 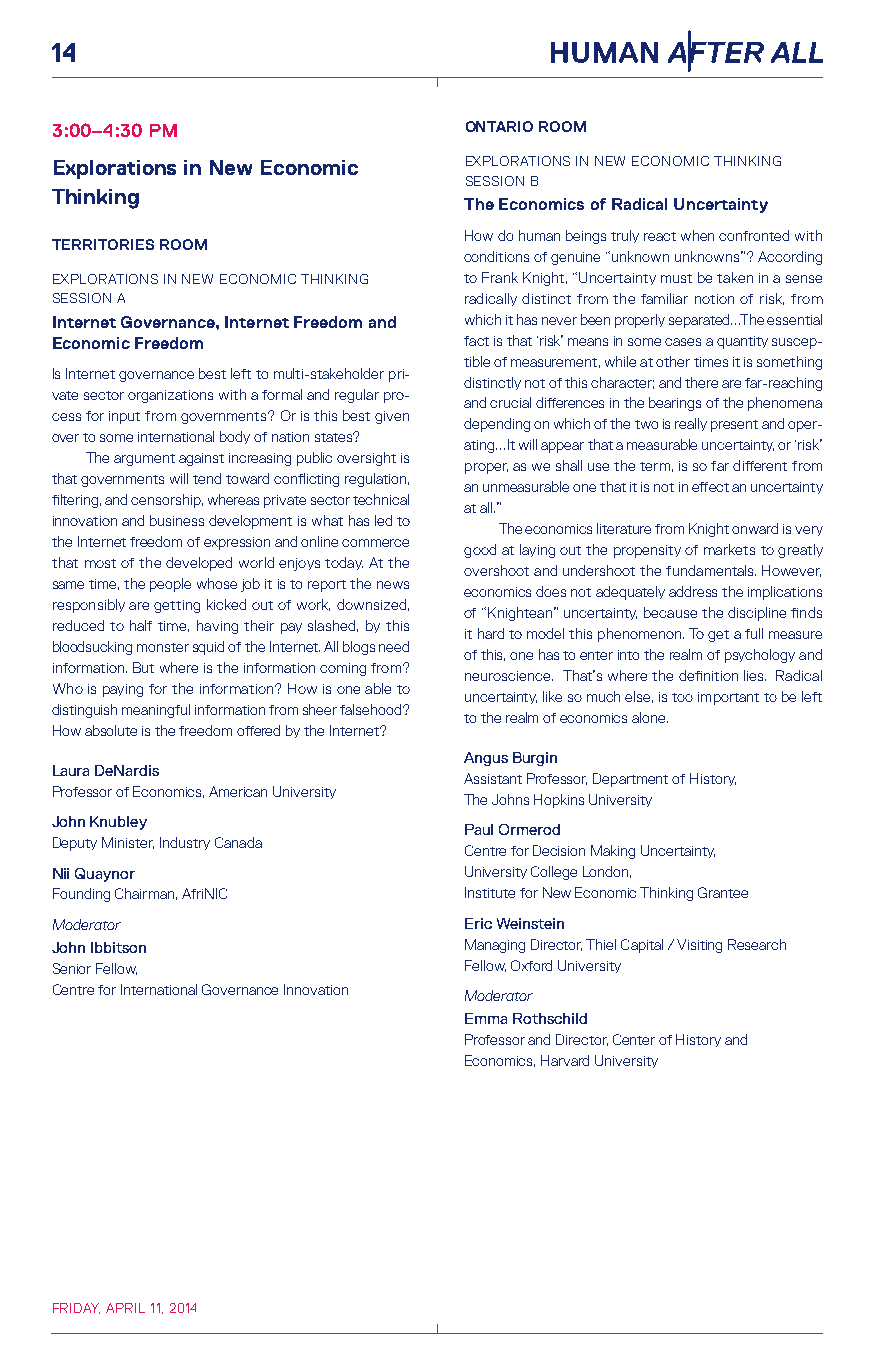 I want to click on given, so click(x=392, y=417).
